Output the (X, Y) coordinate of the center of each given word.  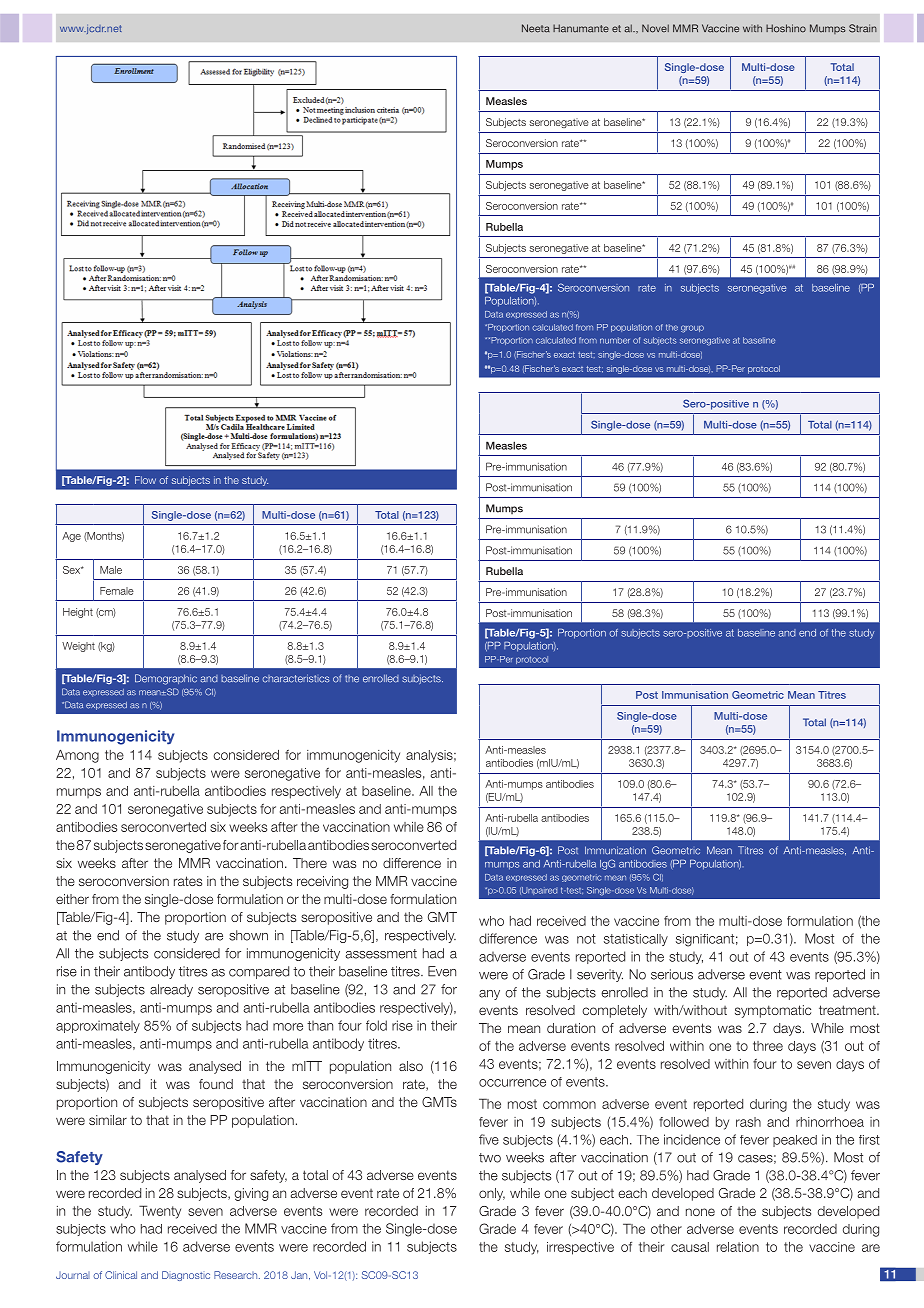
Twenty (160, 1212)
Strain (863, 28)
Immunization (615, 850)
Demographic (166, 679)
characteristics (296, 678)
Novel (655, 28)
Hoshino (786, 28)
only (492, 1194)
